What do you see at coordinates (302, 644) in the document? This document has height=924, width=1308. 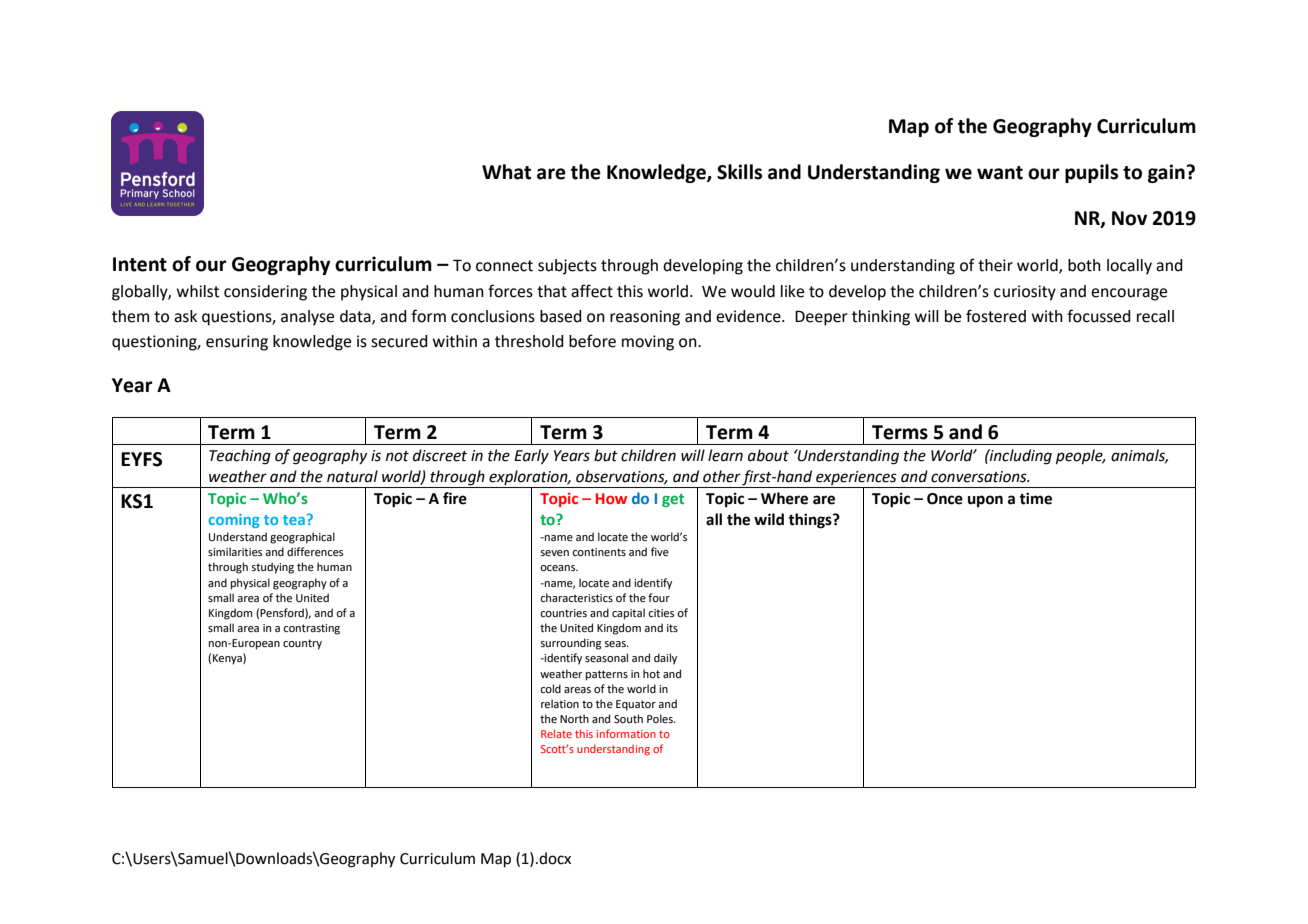 I see `country` at bounding box center [302, 644].
